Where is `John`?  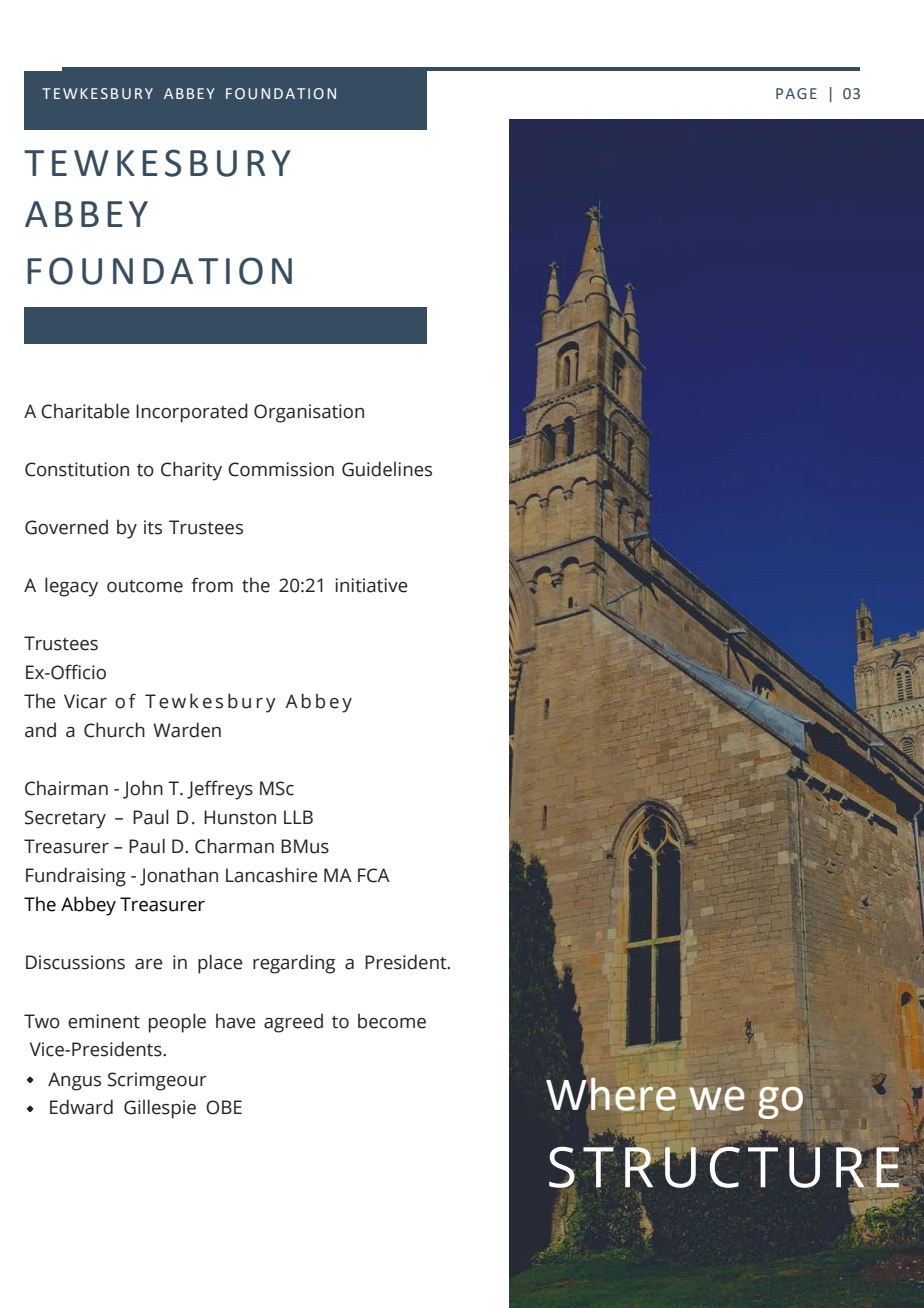
John is located at coordinates (143, 789).
